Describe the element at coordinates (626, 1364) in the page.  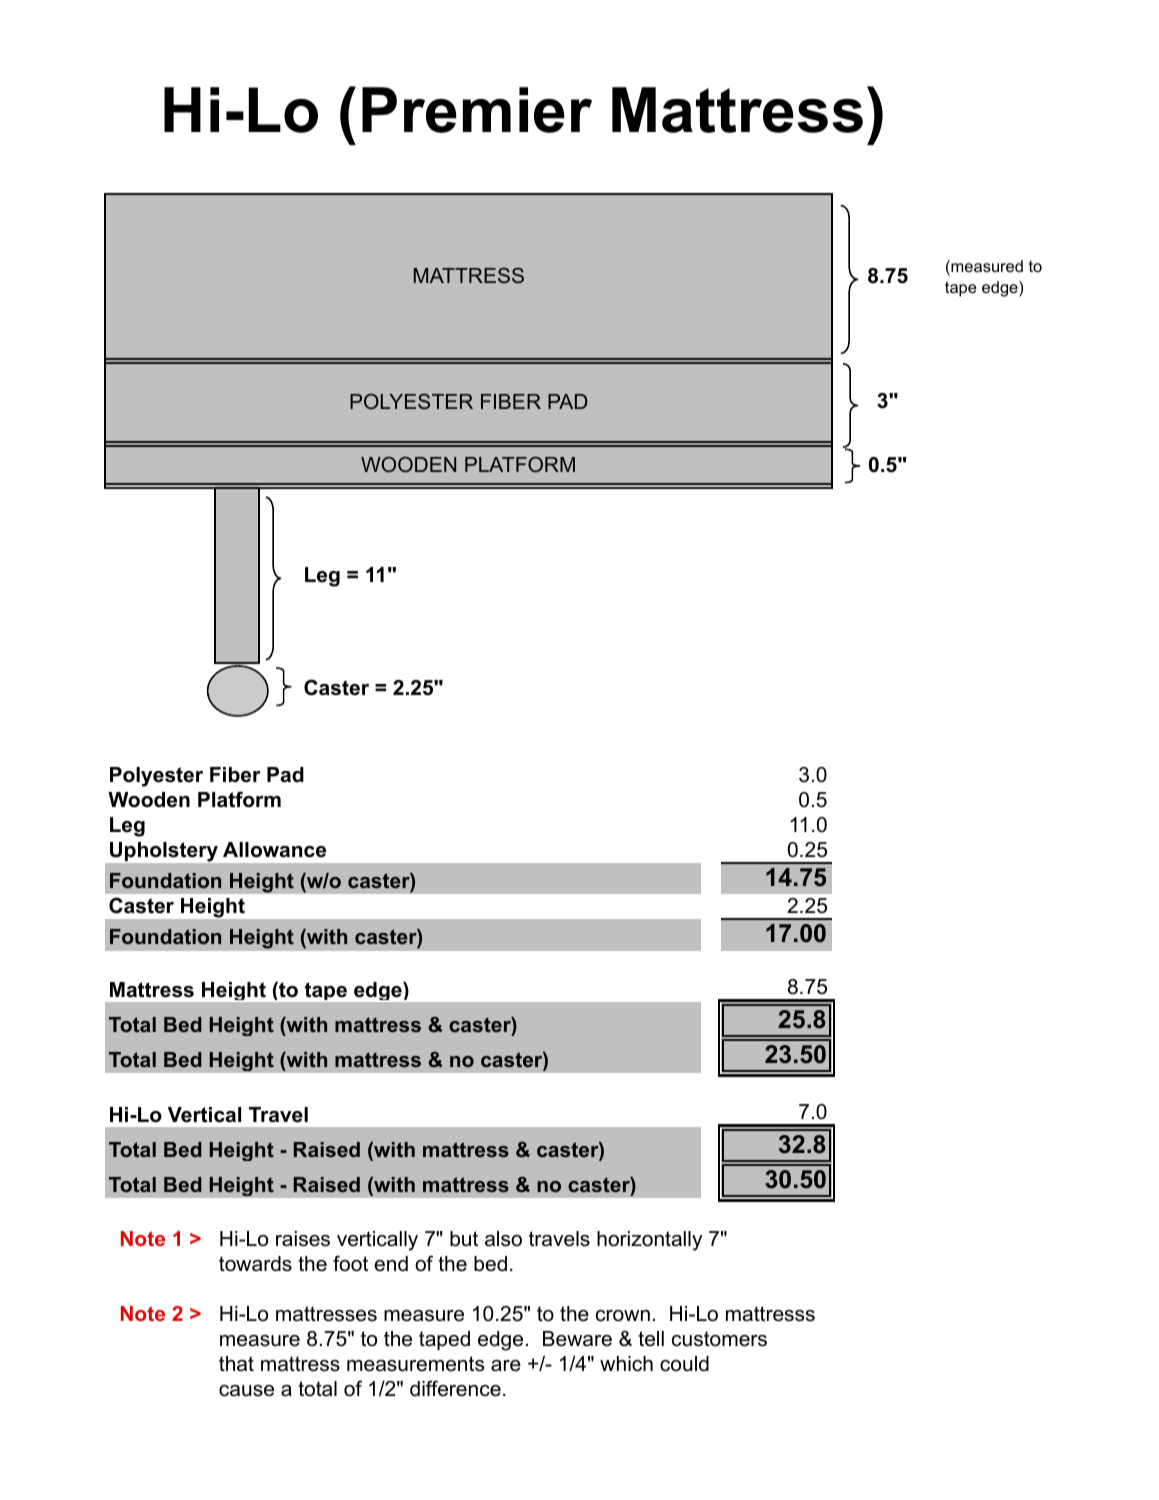
I see `which` at that location.
